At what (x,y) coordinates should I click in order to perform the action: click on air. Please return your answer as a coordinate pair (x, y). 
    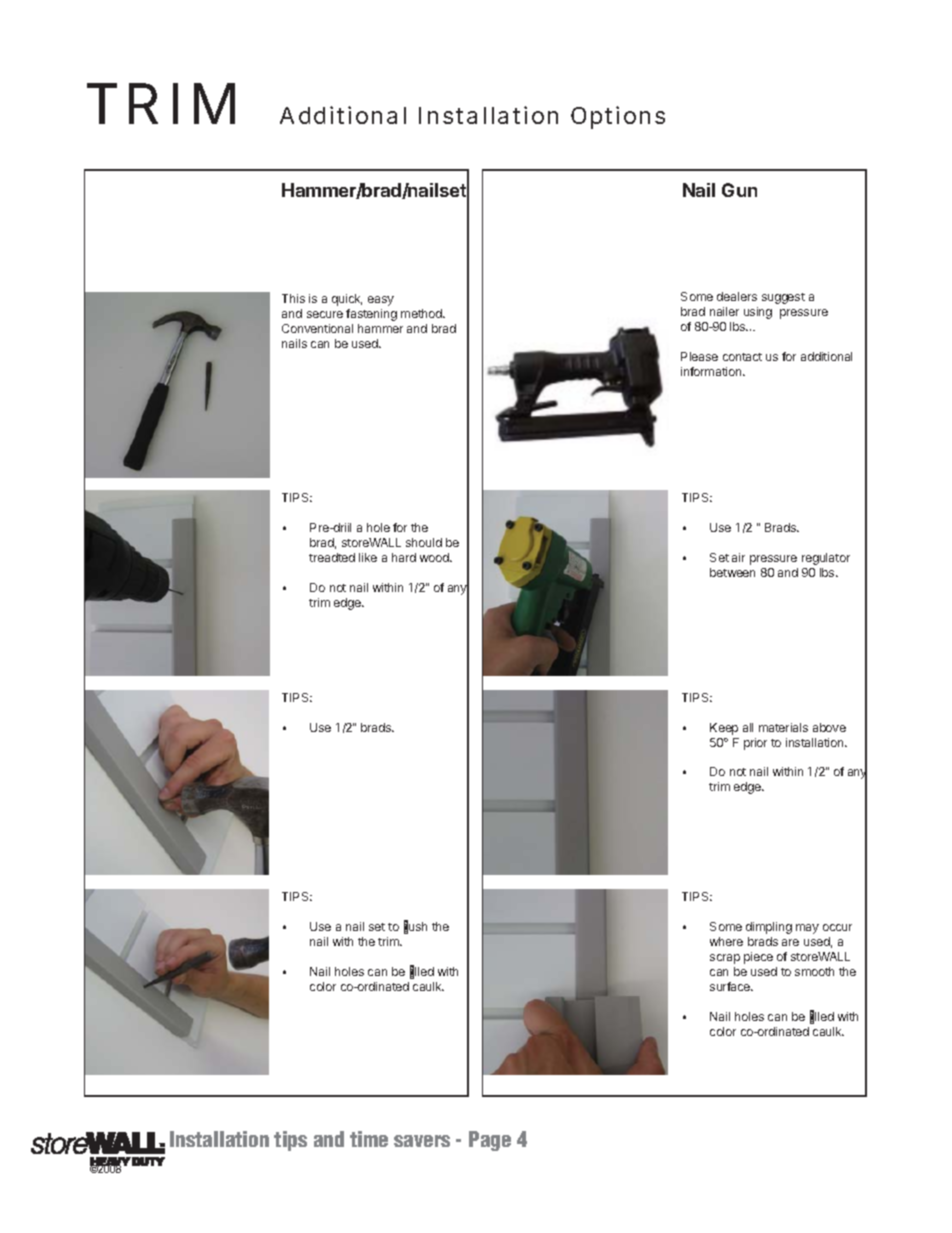
    Looking at the image, I should click on (738, 557).
